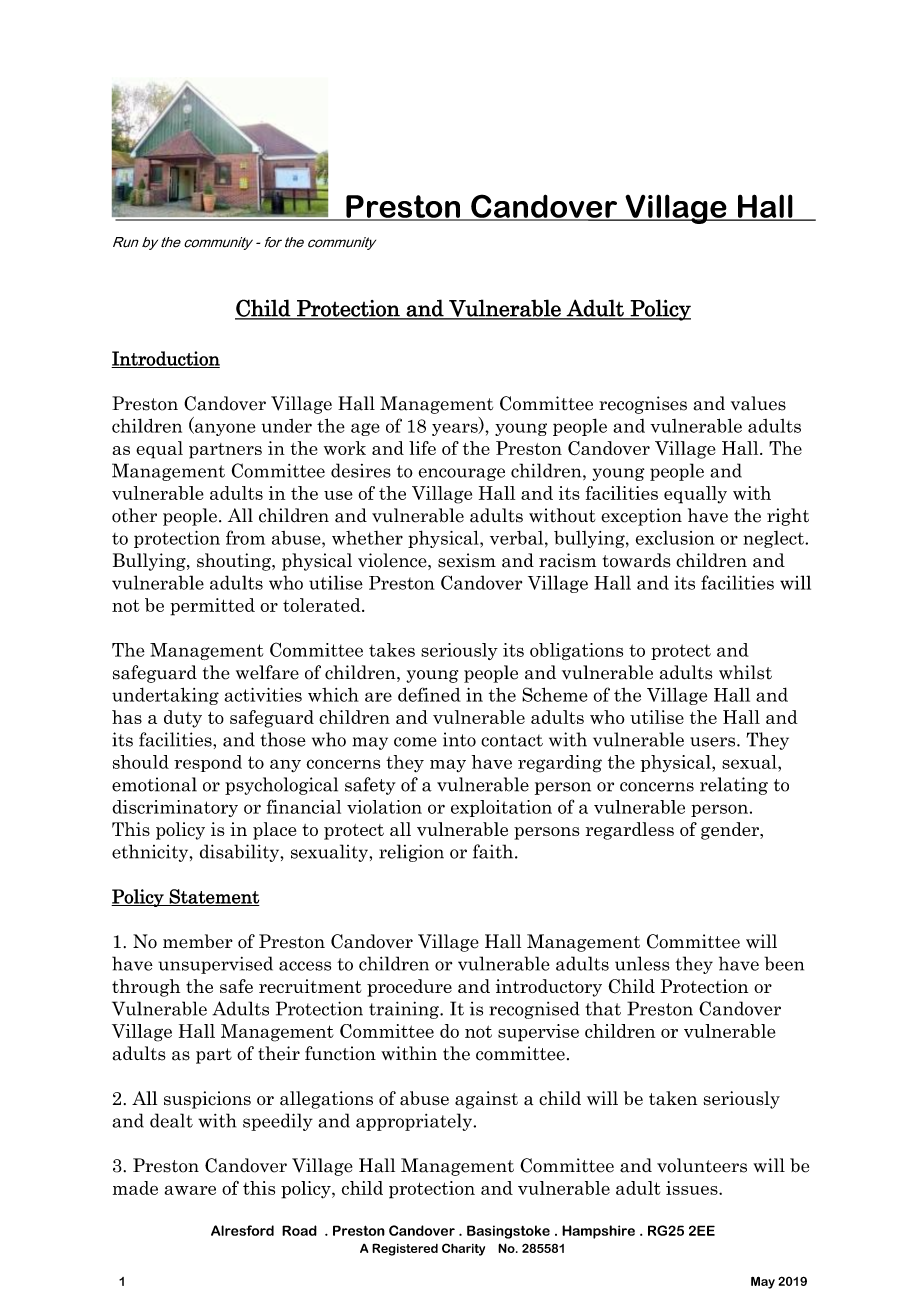 The height and width of the image is (1308, 924). Describe the element at coordinates (642, 963) in the image. I see `unless` at that location.
